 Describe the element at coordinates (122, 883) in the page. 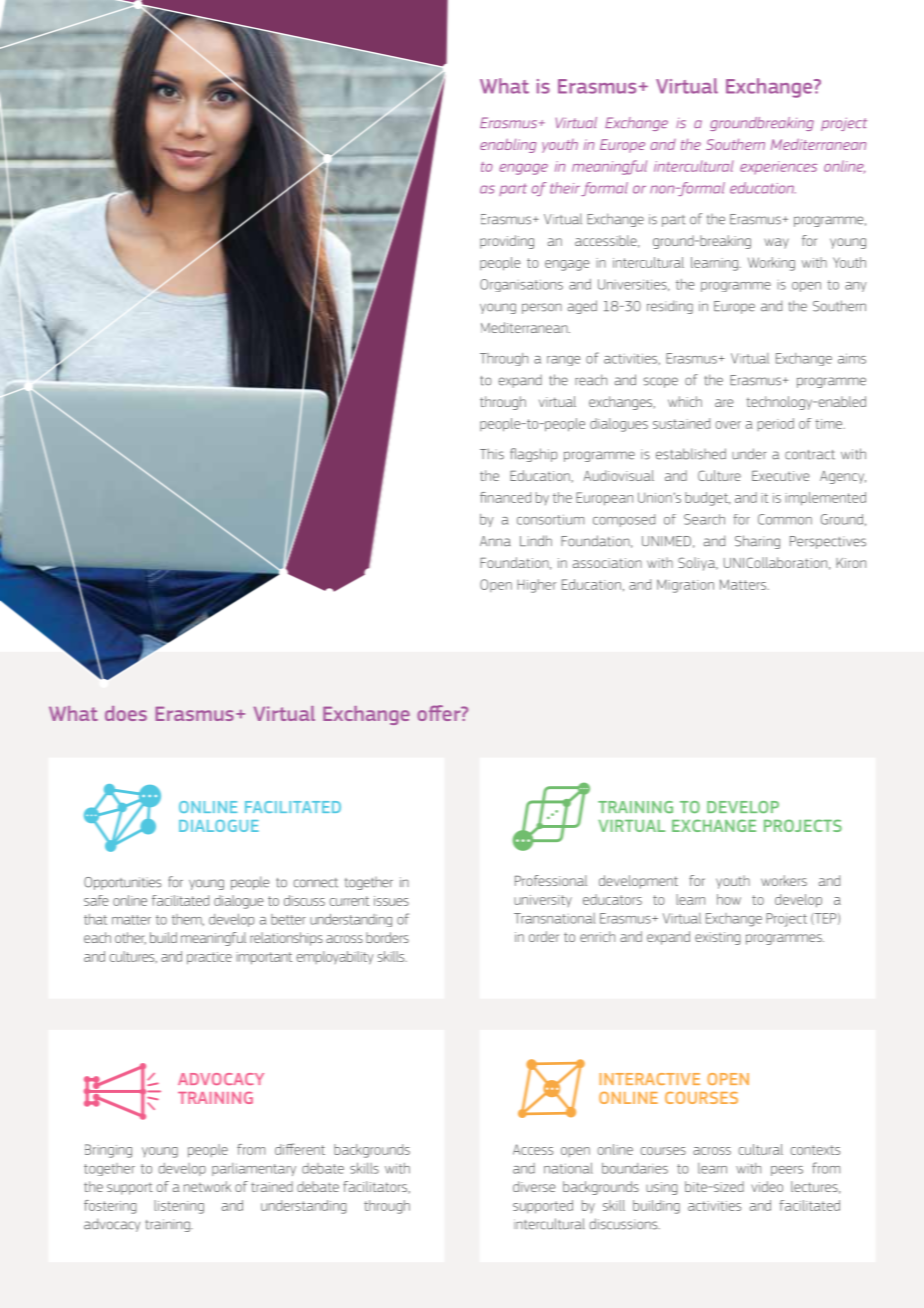

I see `Opportunities` at that location.
